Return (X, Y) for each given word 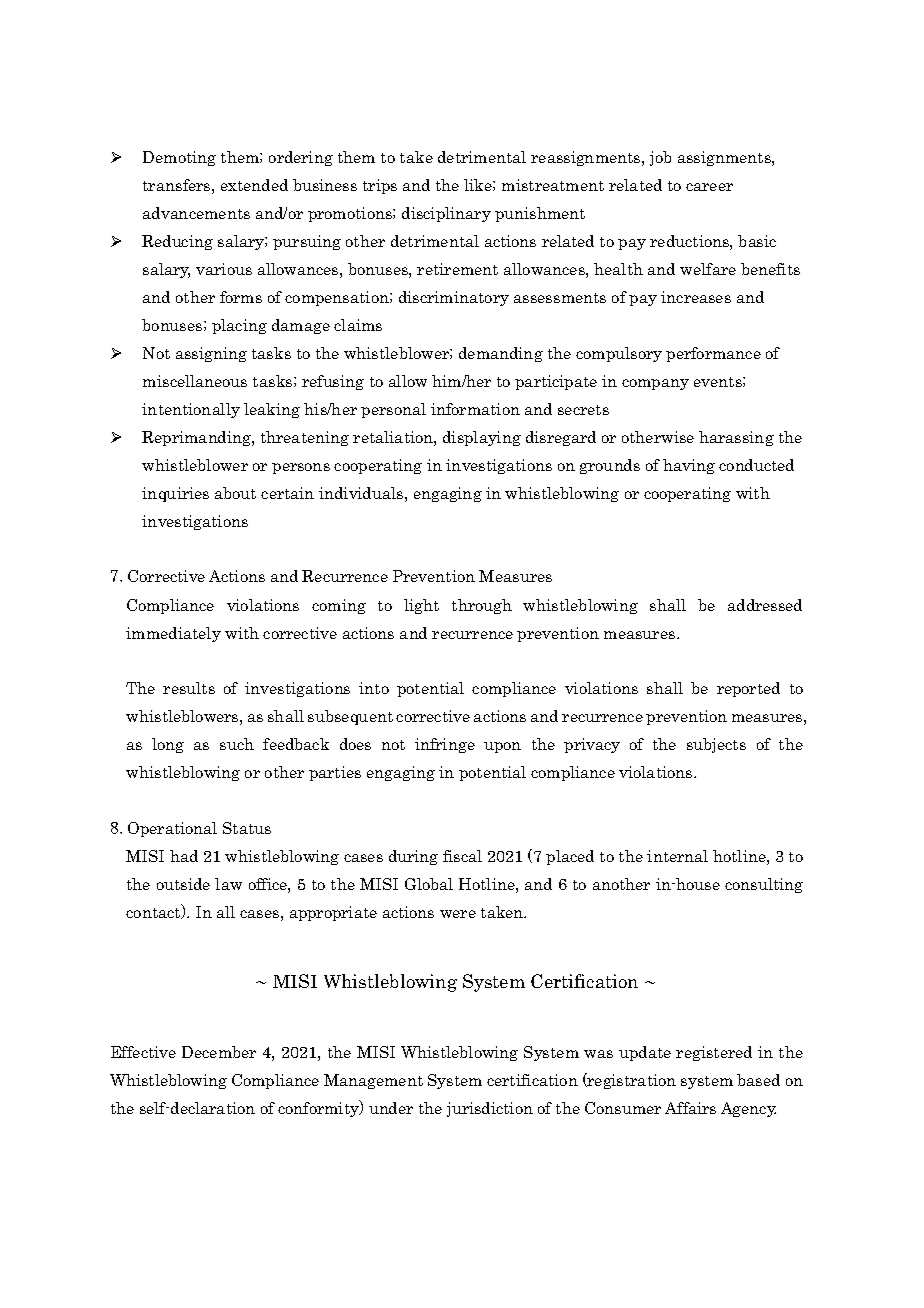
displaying (482, 438)
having (689, 466)
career (709, 187)
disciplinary (446, 214)
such (237, 744)
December (219, 1052)
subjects (716, 745)
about (235, 493)
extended (254, 185)
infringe (445, 745)
